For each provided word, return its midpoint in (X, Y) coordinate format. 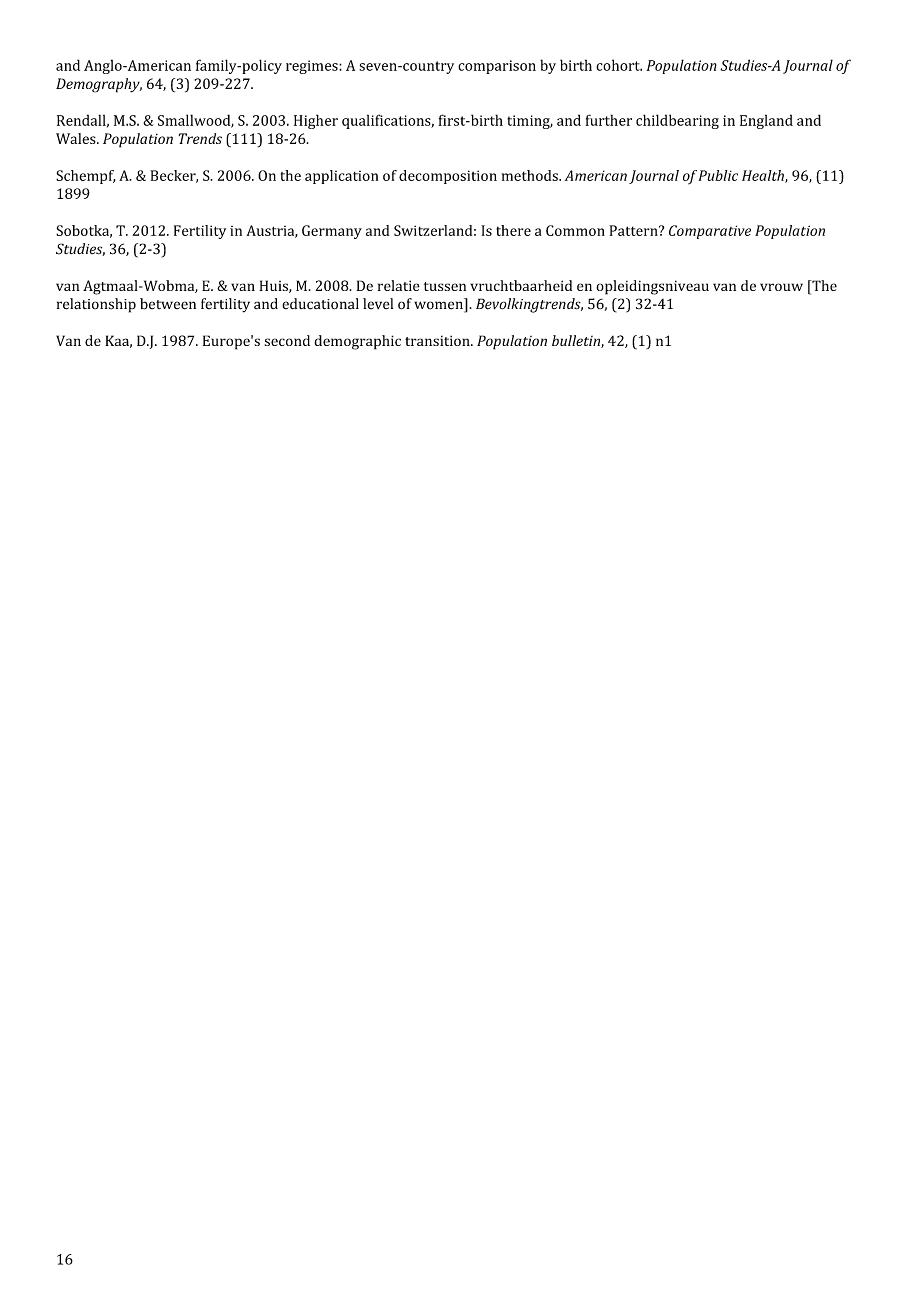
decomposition (448, 177)
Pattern (634, 230)
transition (438, 340)
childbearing (677, 121)
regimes (313, 67)
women (439, 306)
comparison (497, 67)
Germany (332, 232)
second (287, 340)
